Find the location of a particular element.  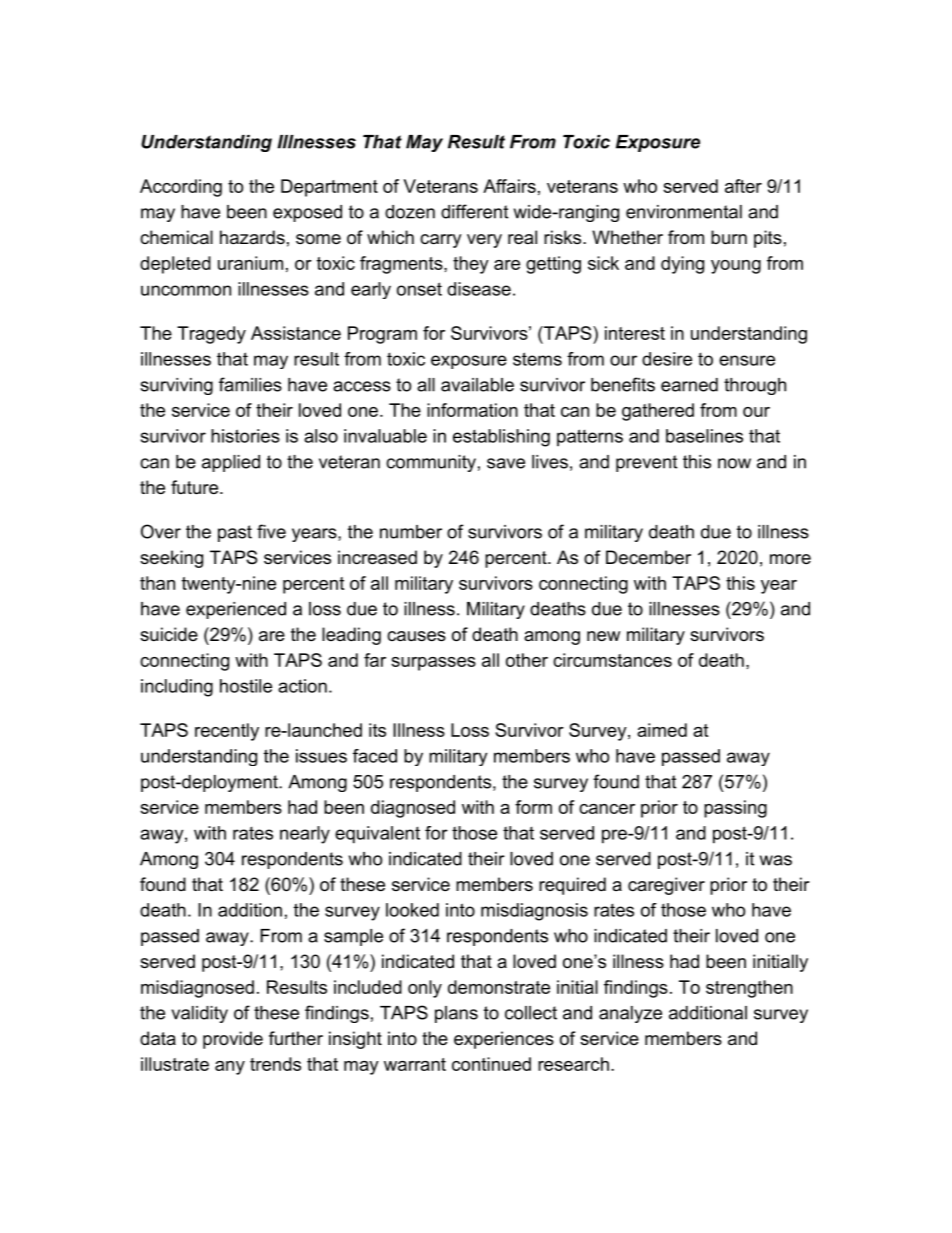

strengthen is located at coordinates (749, 989).
